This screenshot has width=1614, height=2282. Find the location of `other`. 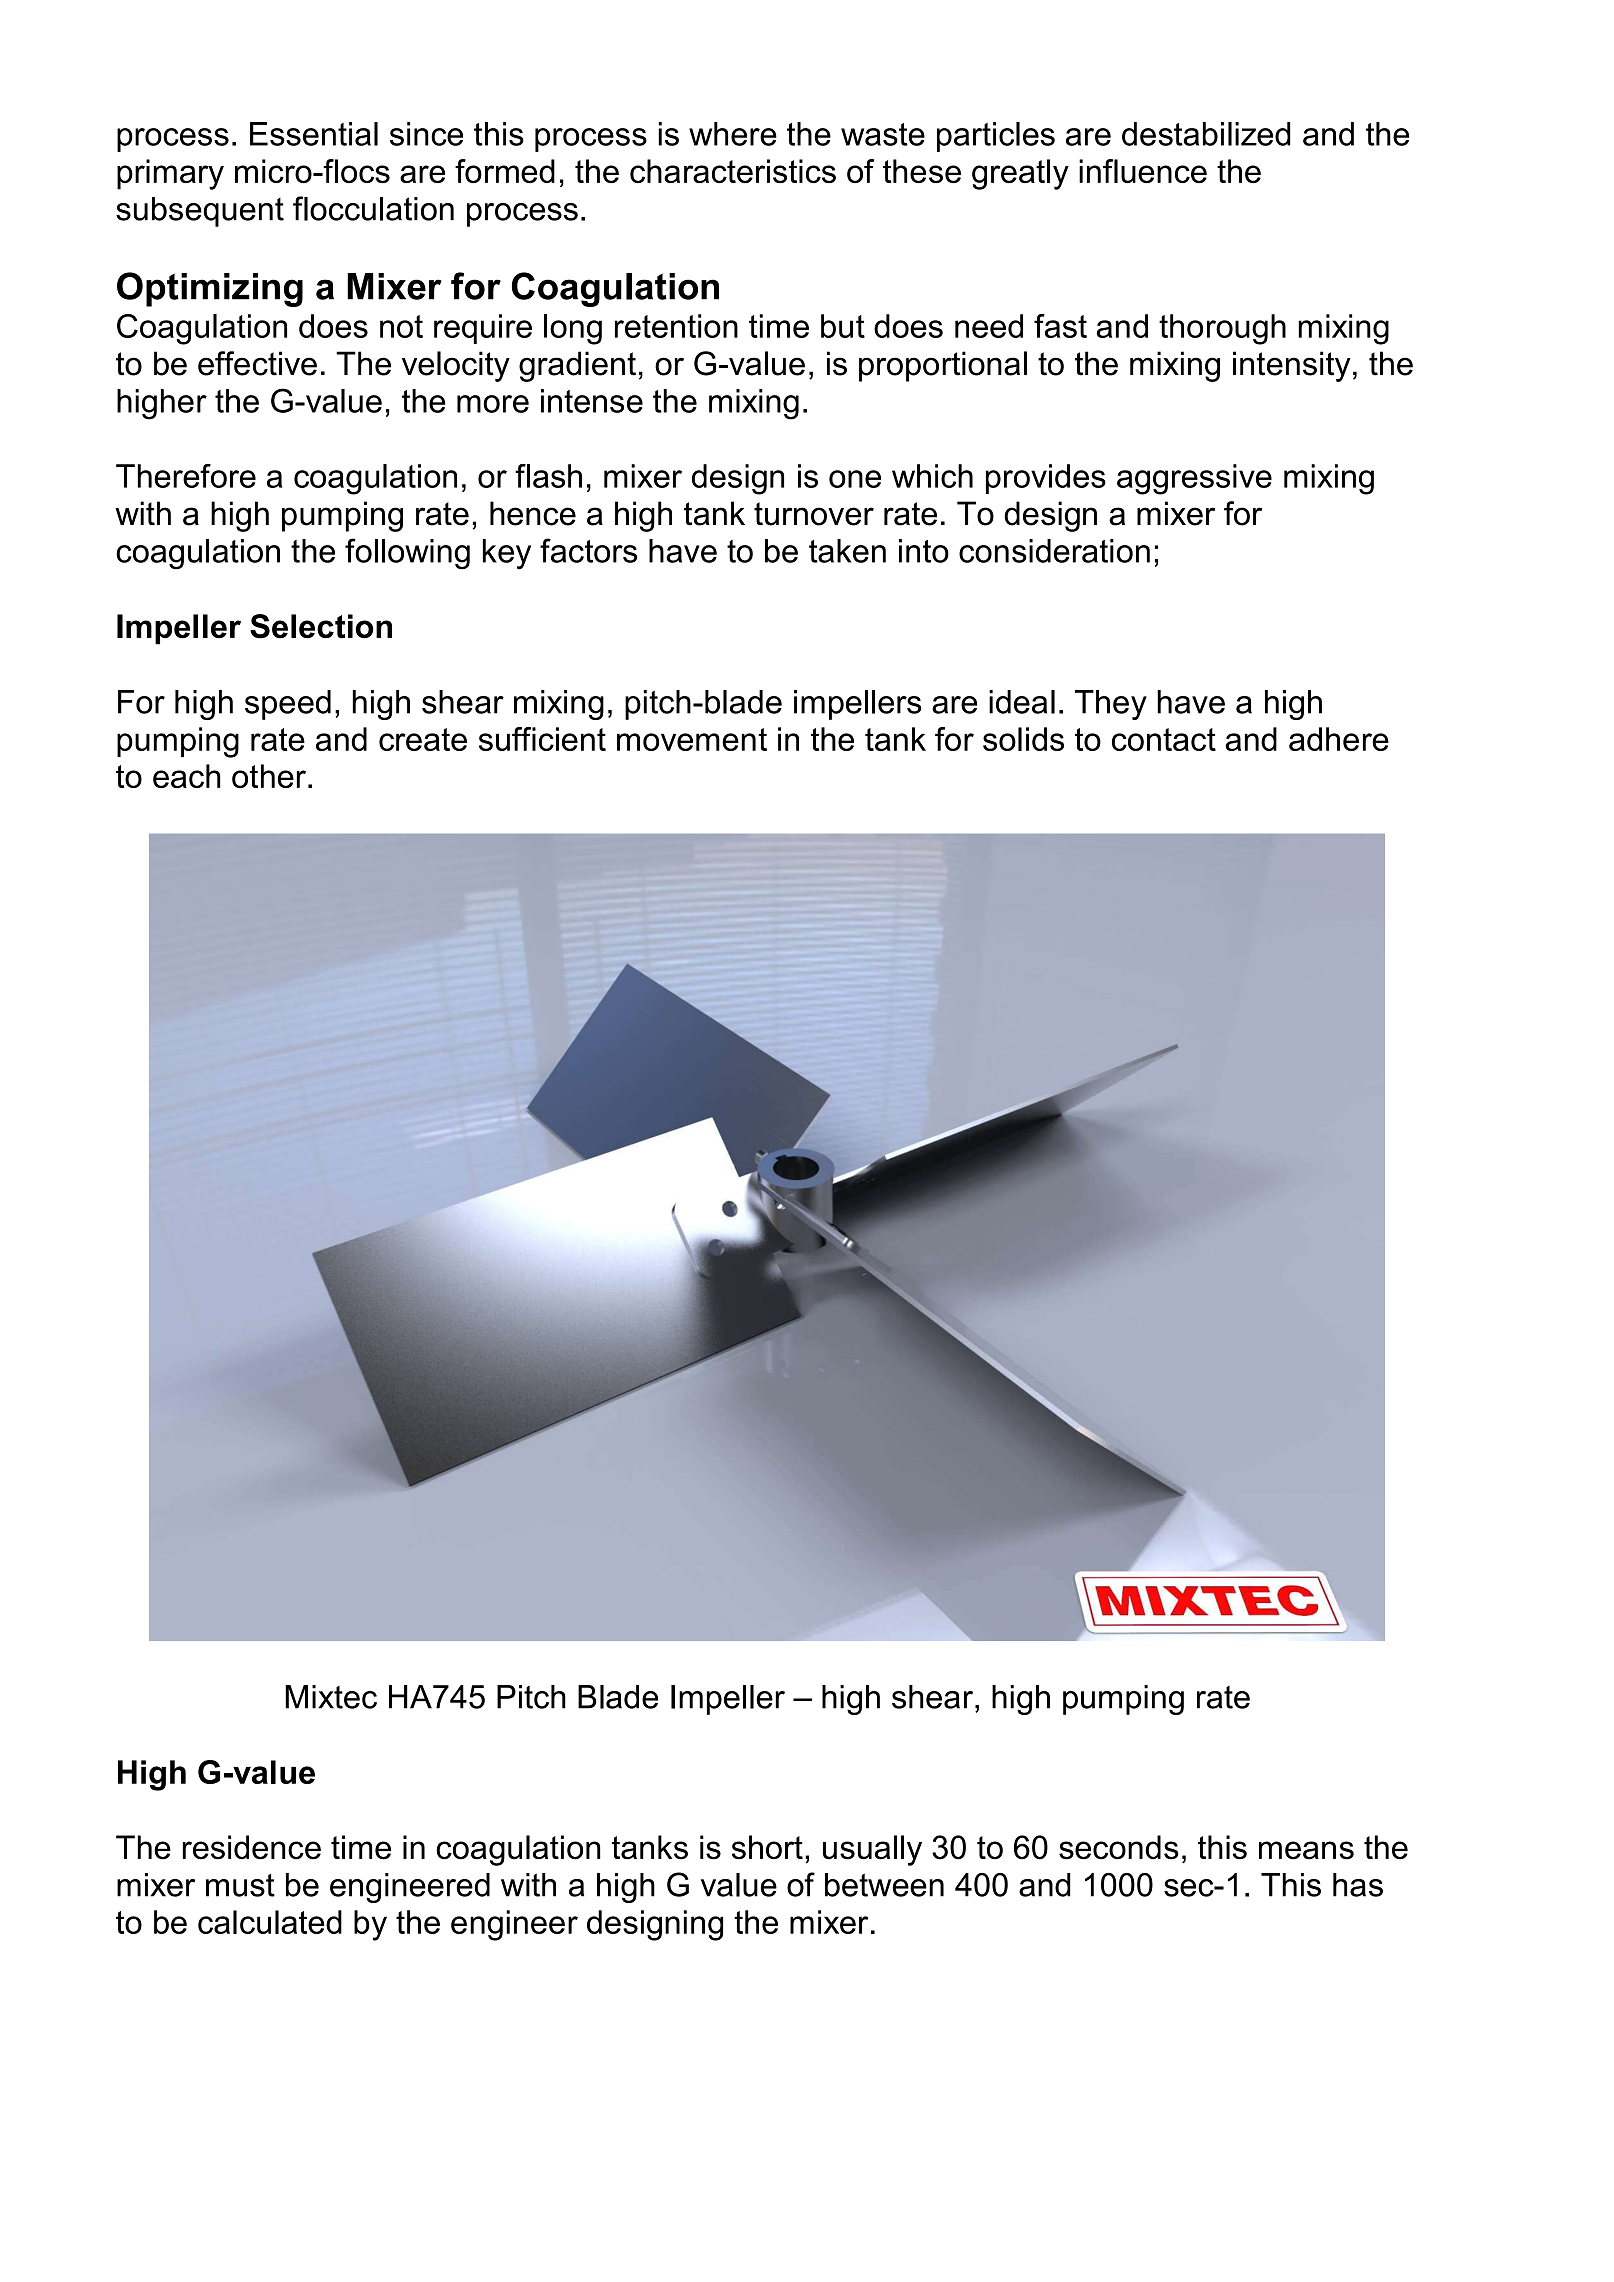

other is located at coordinates (269, 776).
